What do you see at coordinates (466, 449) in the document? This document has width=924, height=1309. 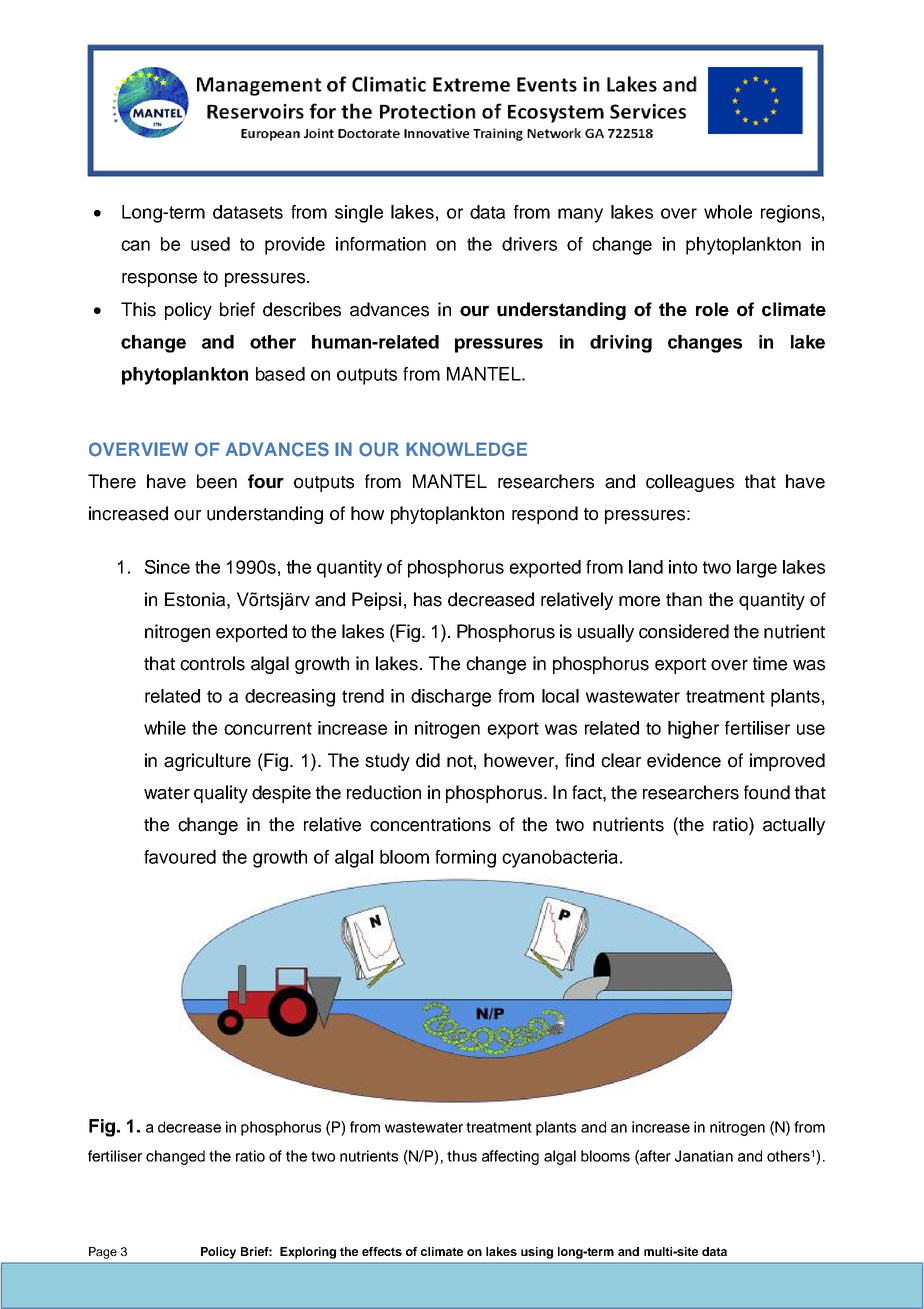 I see `KNOWLEDGE` at bounding box center [466, 449].
